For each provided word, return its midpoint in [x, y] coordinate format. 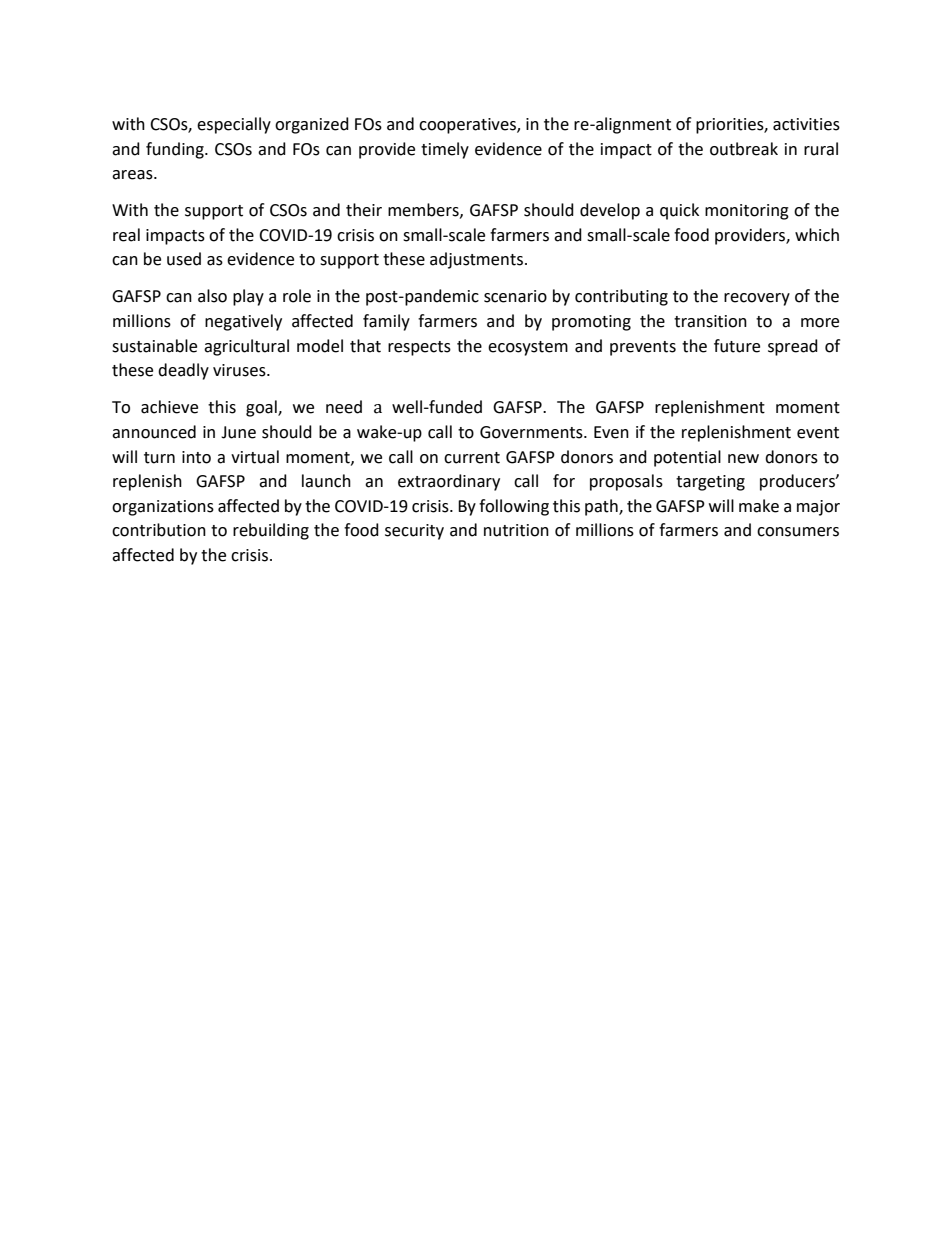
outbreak [744, 149]
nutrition [516, 530]
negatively [243, 322]
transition [710, 321]
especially [234, 125]
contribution [159, 530]
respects [419, 348]
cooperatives [468, 126]
